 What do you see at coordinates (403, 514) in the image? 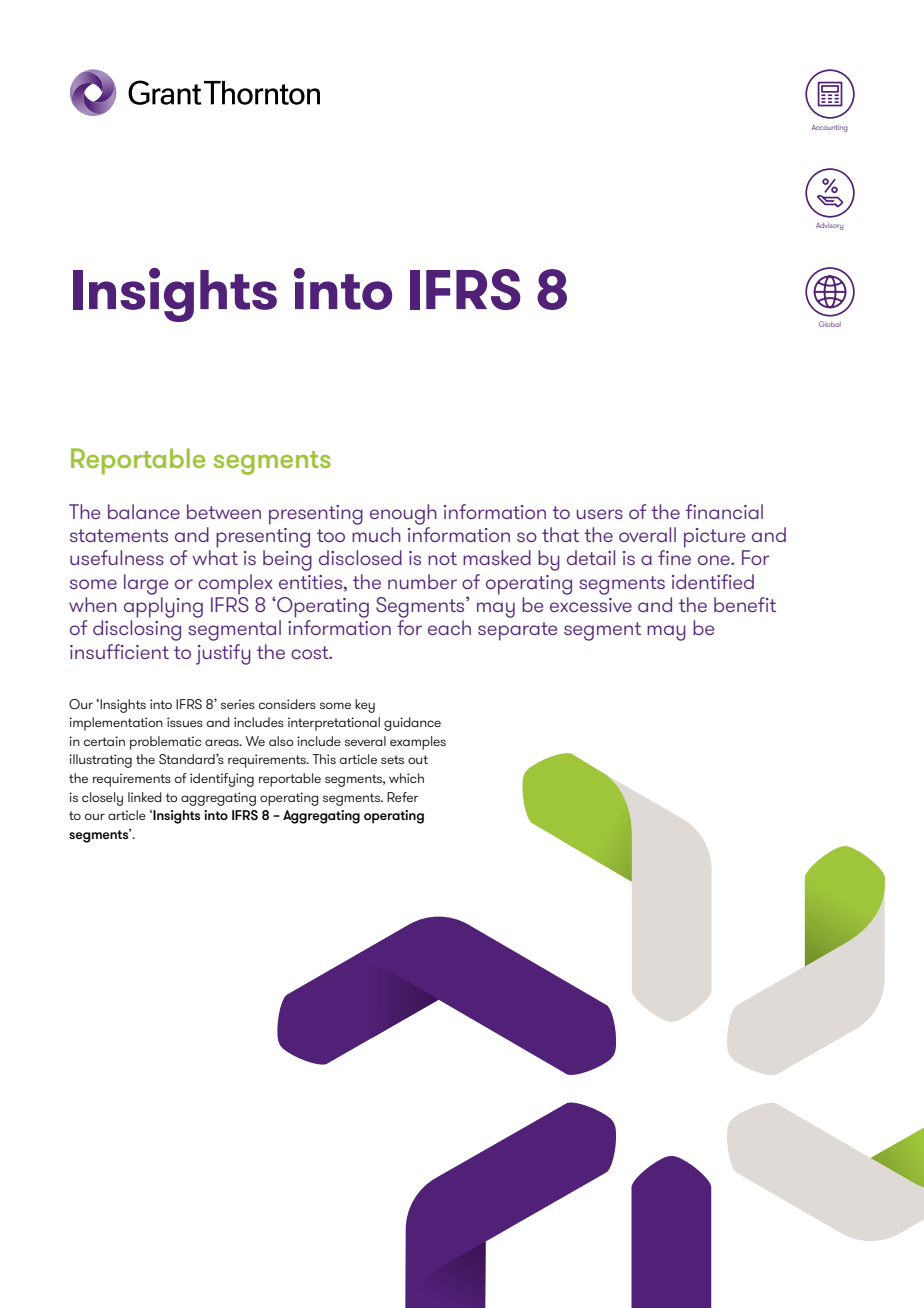
I see `enough` at bounding box center [403, 514].
